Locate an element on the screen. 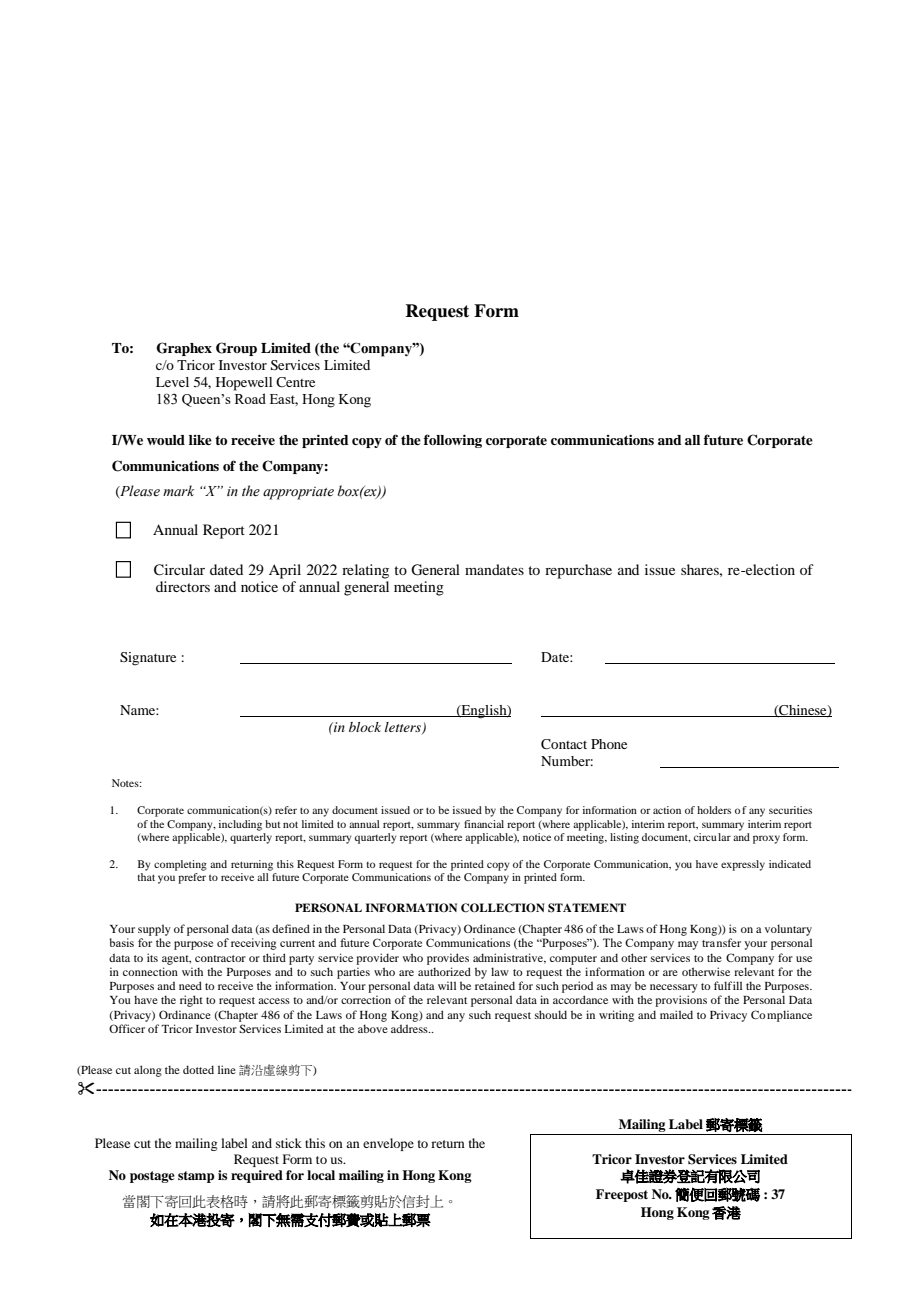 This screenshot has height=1308, width=924. following is located at coordinates (453, 441).
